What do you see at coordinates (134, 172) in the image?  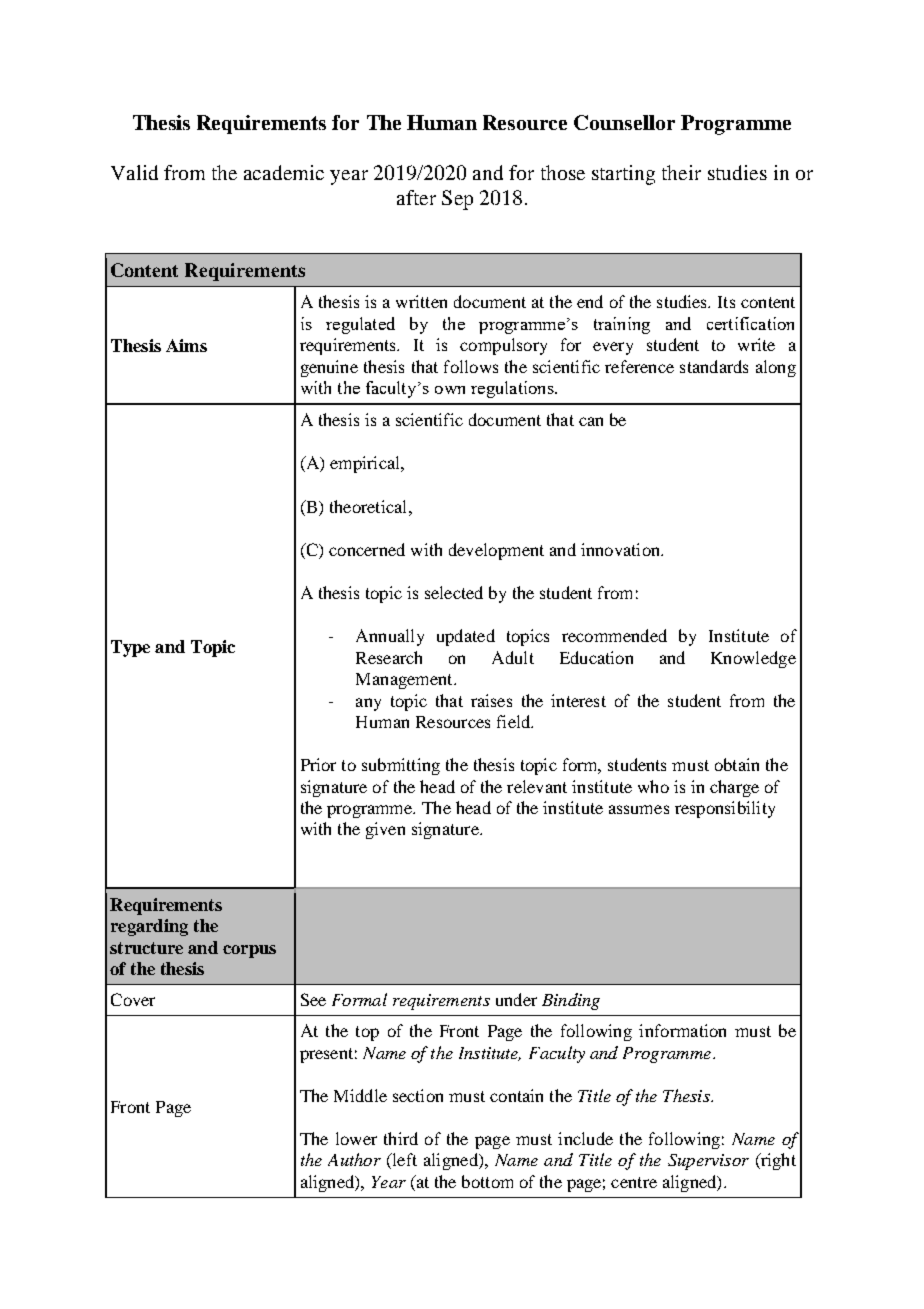 I see `Valid` at bounding box center [134, 172].
